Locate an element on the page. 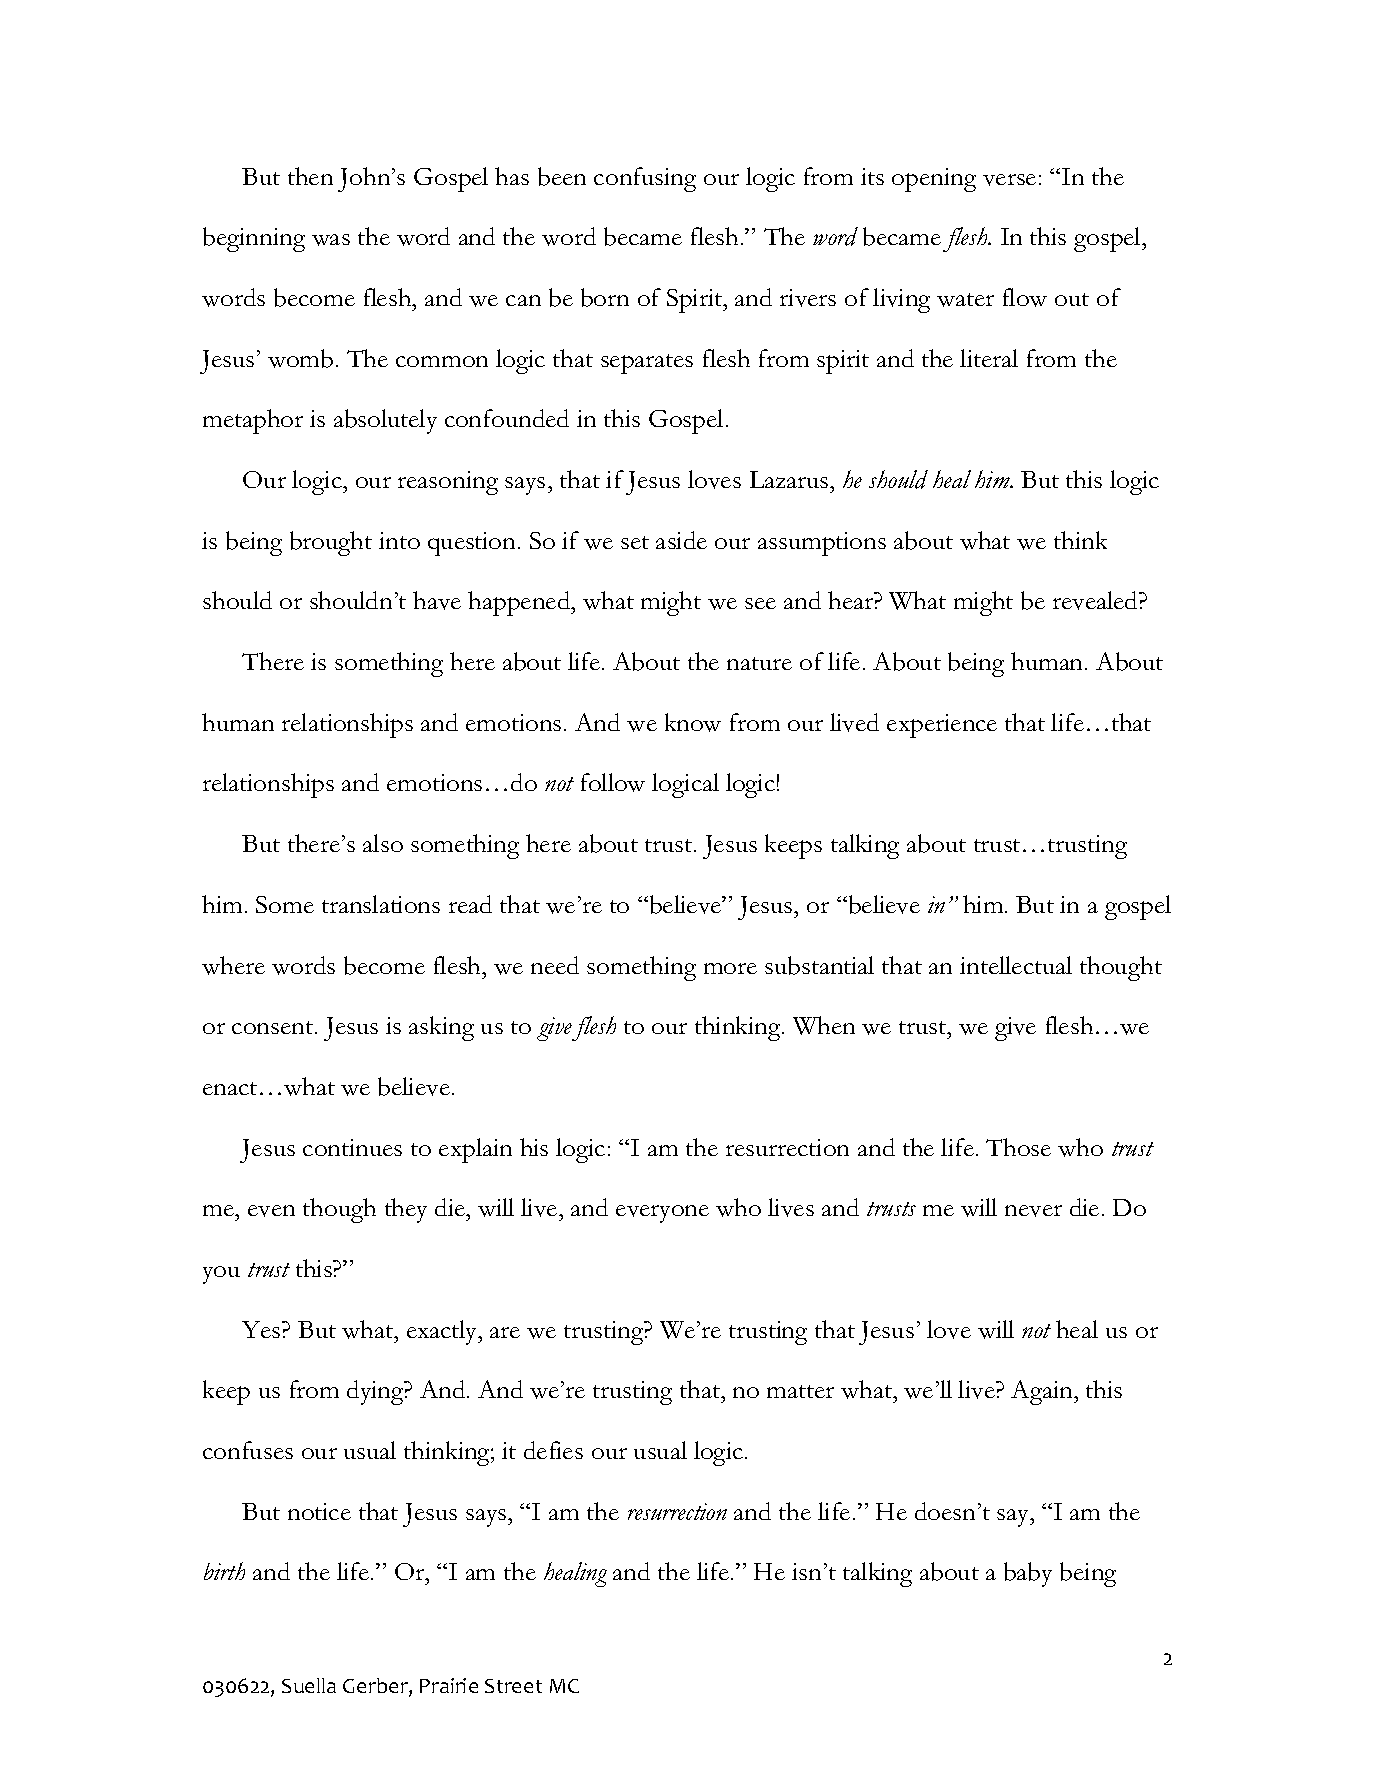  translations is located at coordinates (381, 904).
